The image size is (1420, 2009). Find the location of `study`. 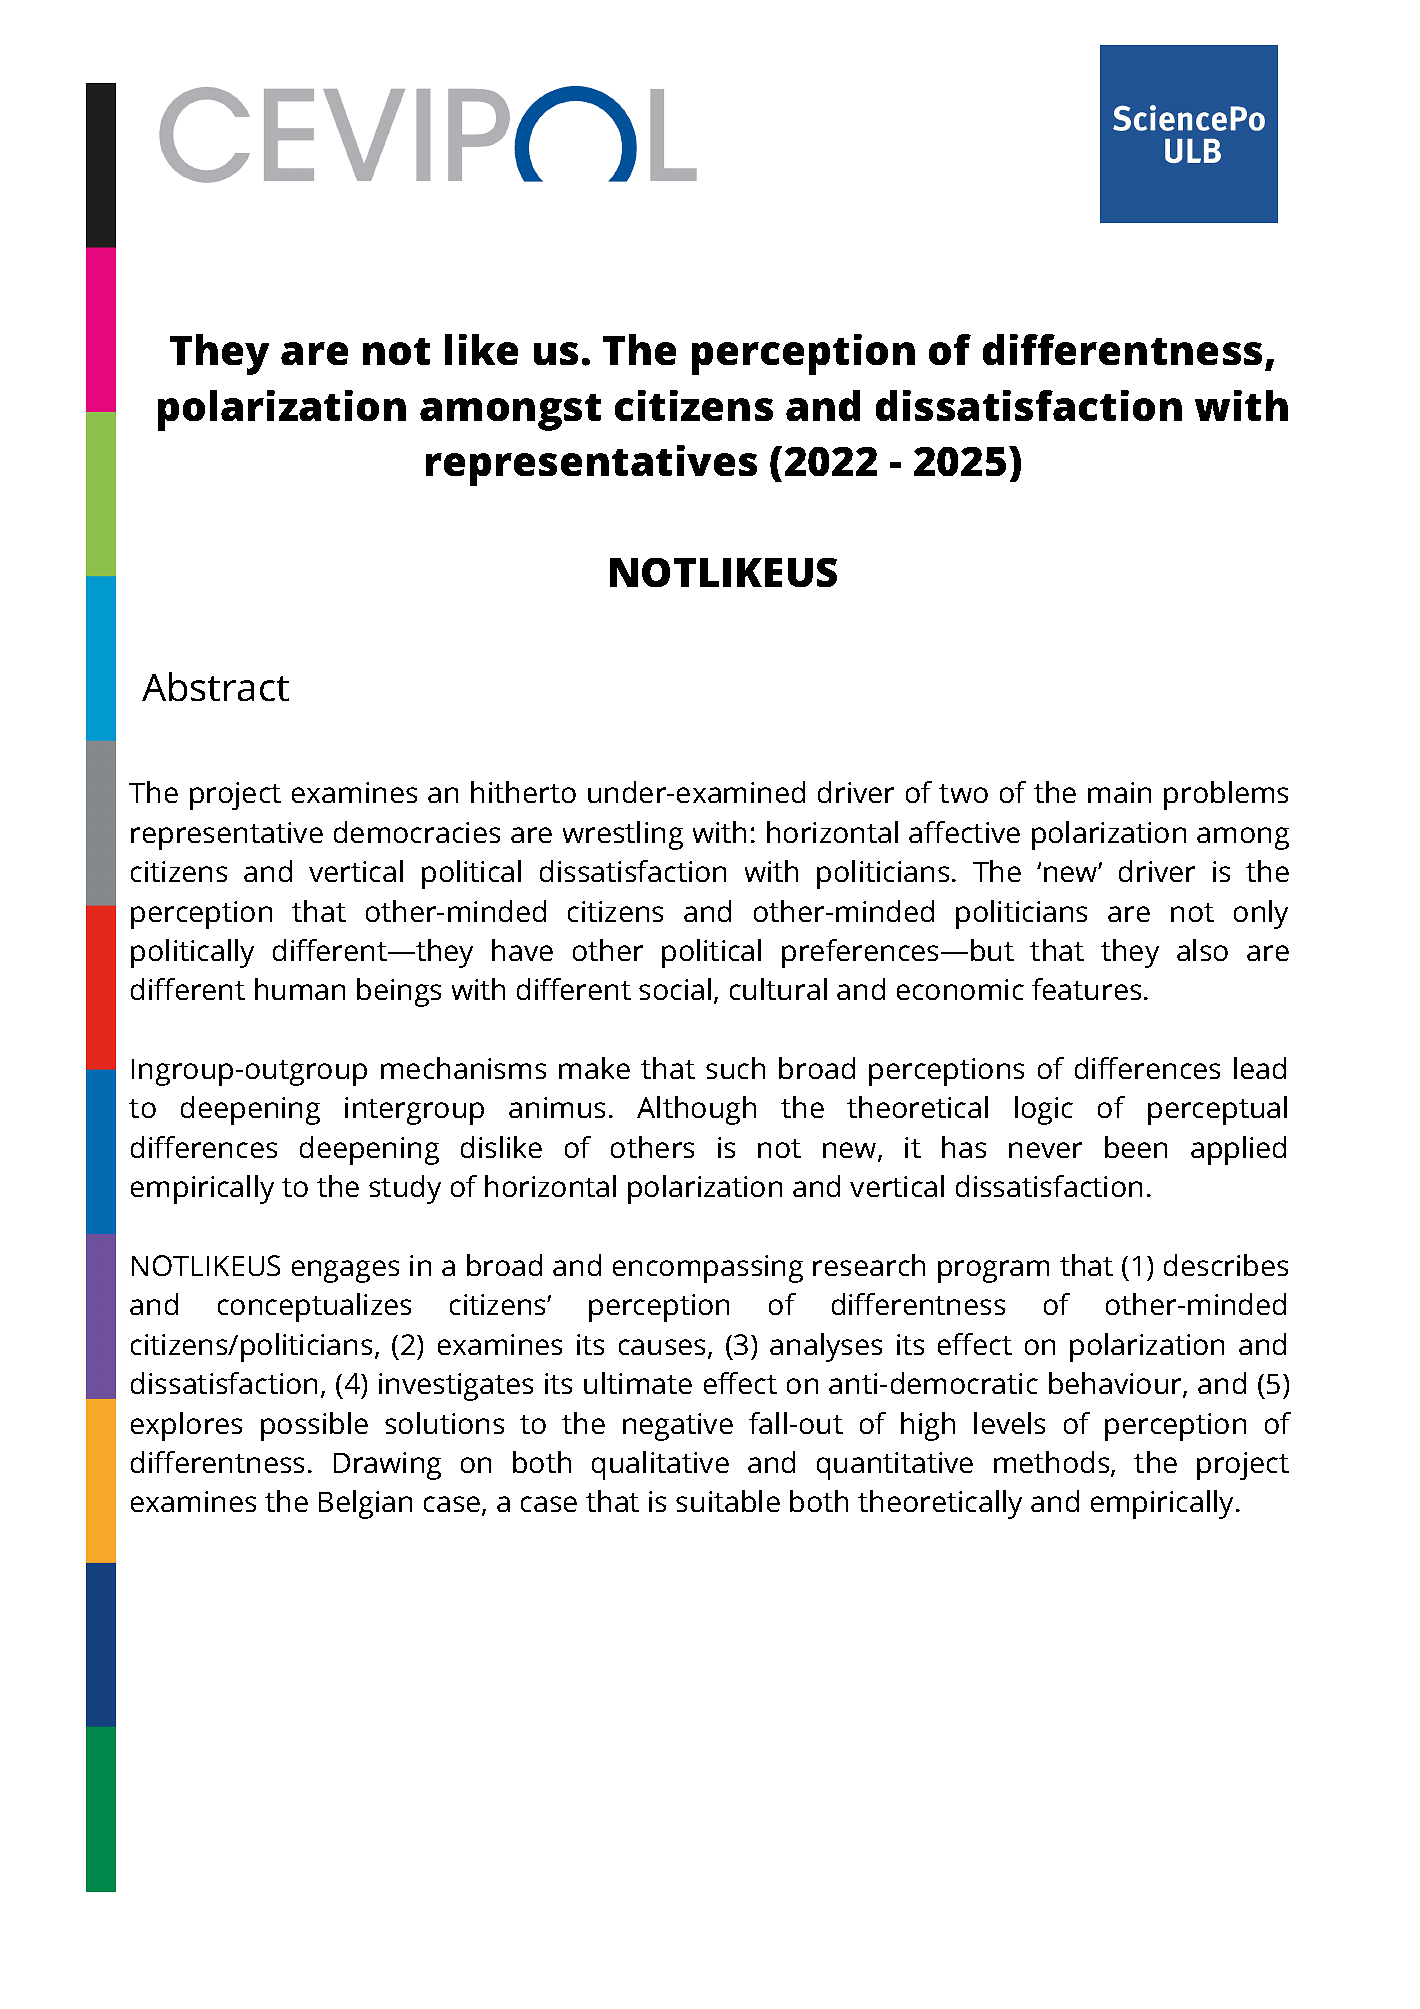

study is located at coordinates (405, 1189).
